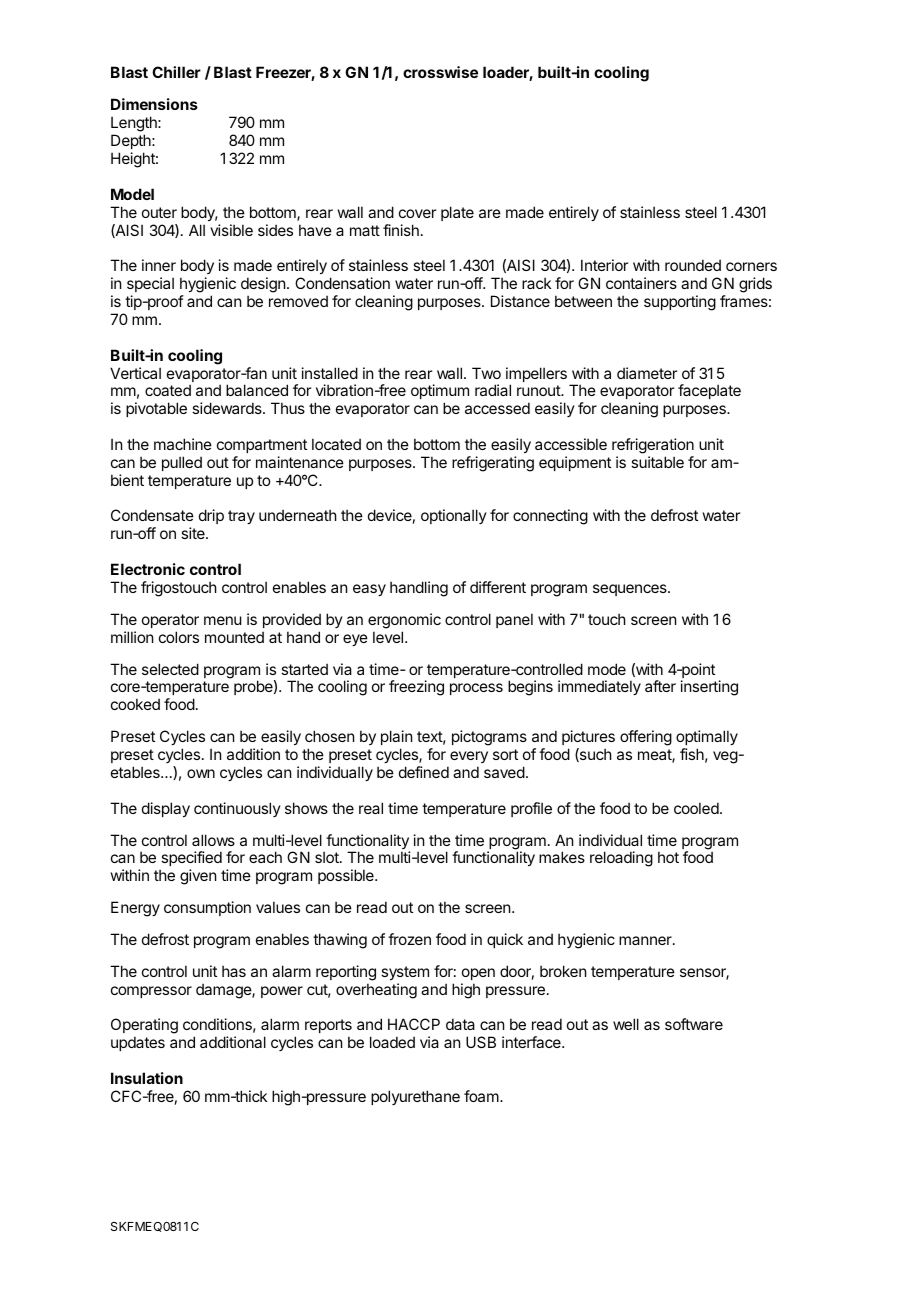  I want to click on machine, so click(183, 444).
